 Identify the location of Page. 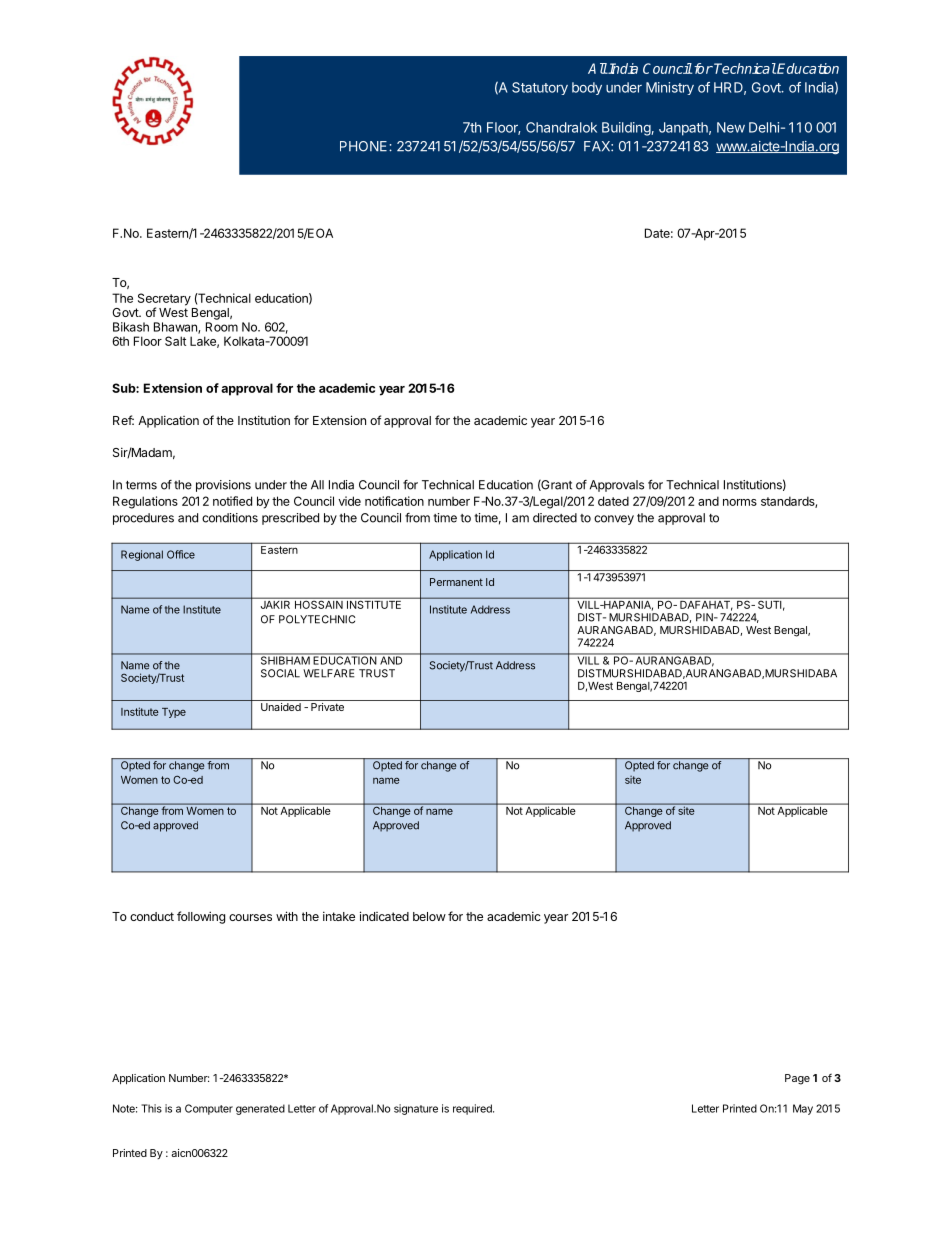
(797, 1079).
